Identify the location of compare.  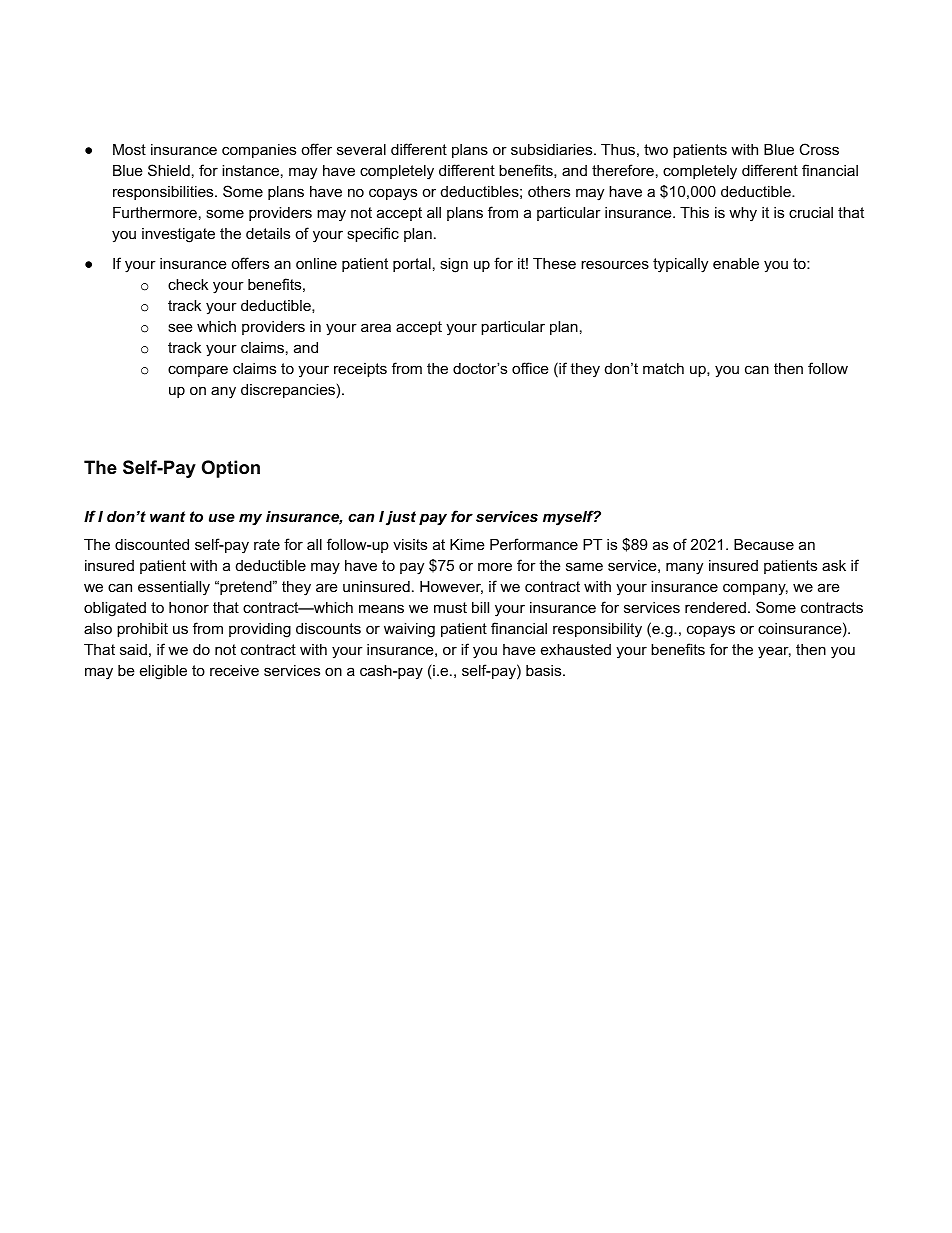
(198, 371).
